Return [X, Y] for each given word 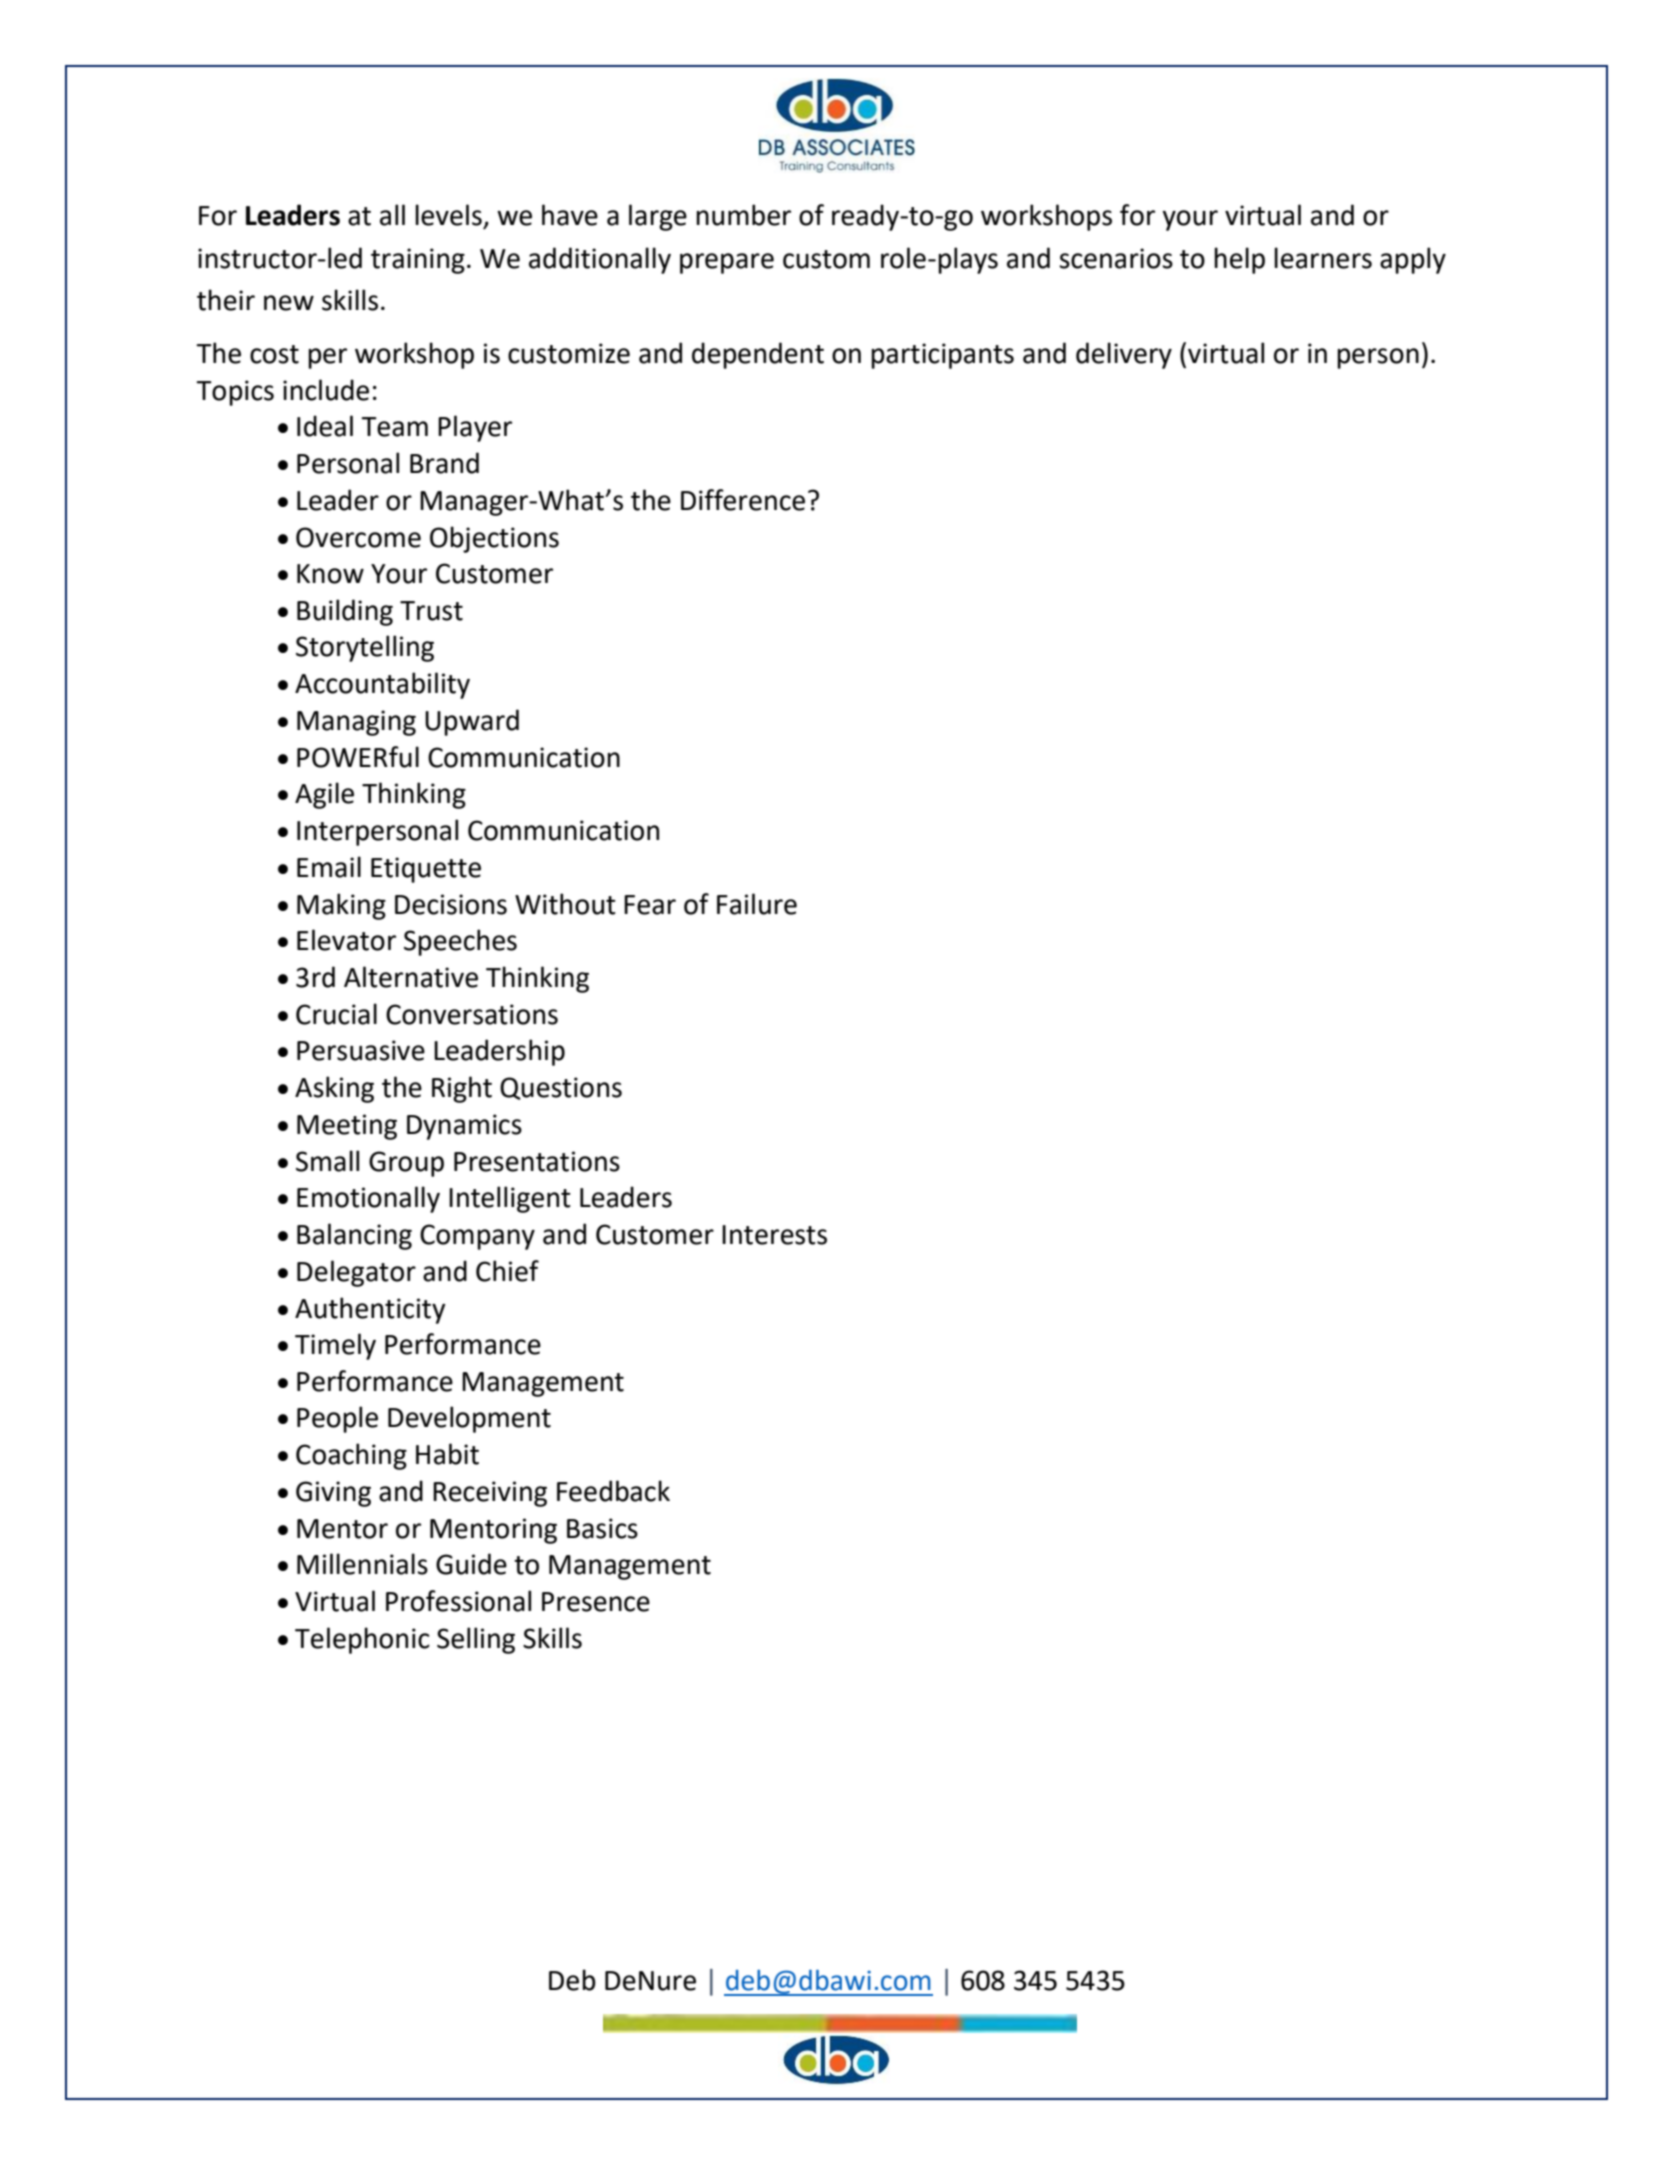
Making [341, 906]
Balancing [354, 1236]
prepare [727, 263]
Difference [743, 500]
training [418, 261]
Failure [757, 904]
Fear [650, 905]
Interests [774, 1235]
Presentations [537, 1161]
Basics [602, 1528]
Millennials [362, 1564]
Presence [596, 1602]
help [1239, 260]
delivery [1124, 355]
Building [345, 612]
